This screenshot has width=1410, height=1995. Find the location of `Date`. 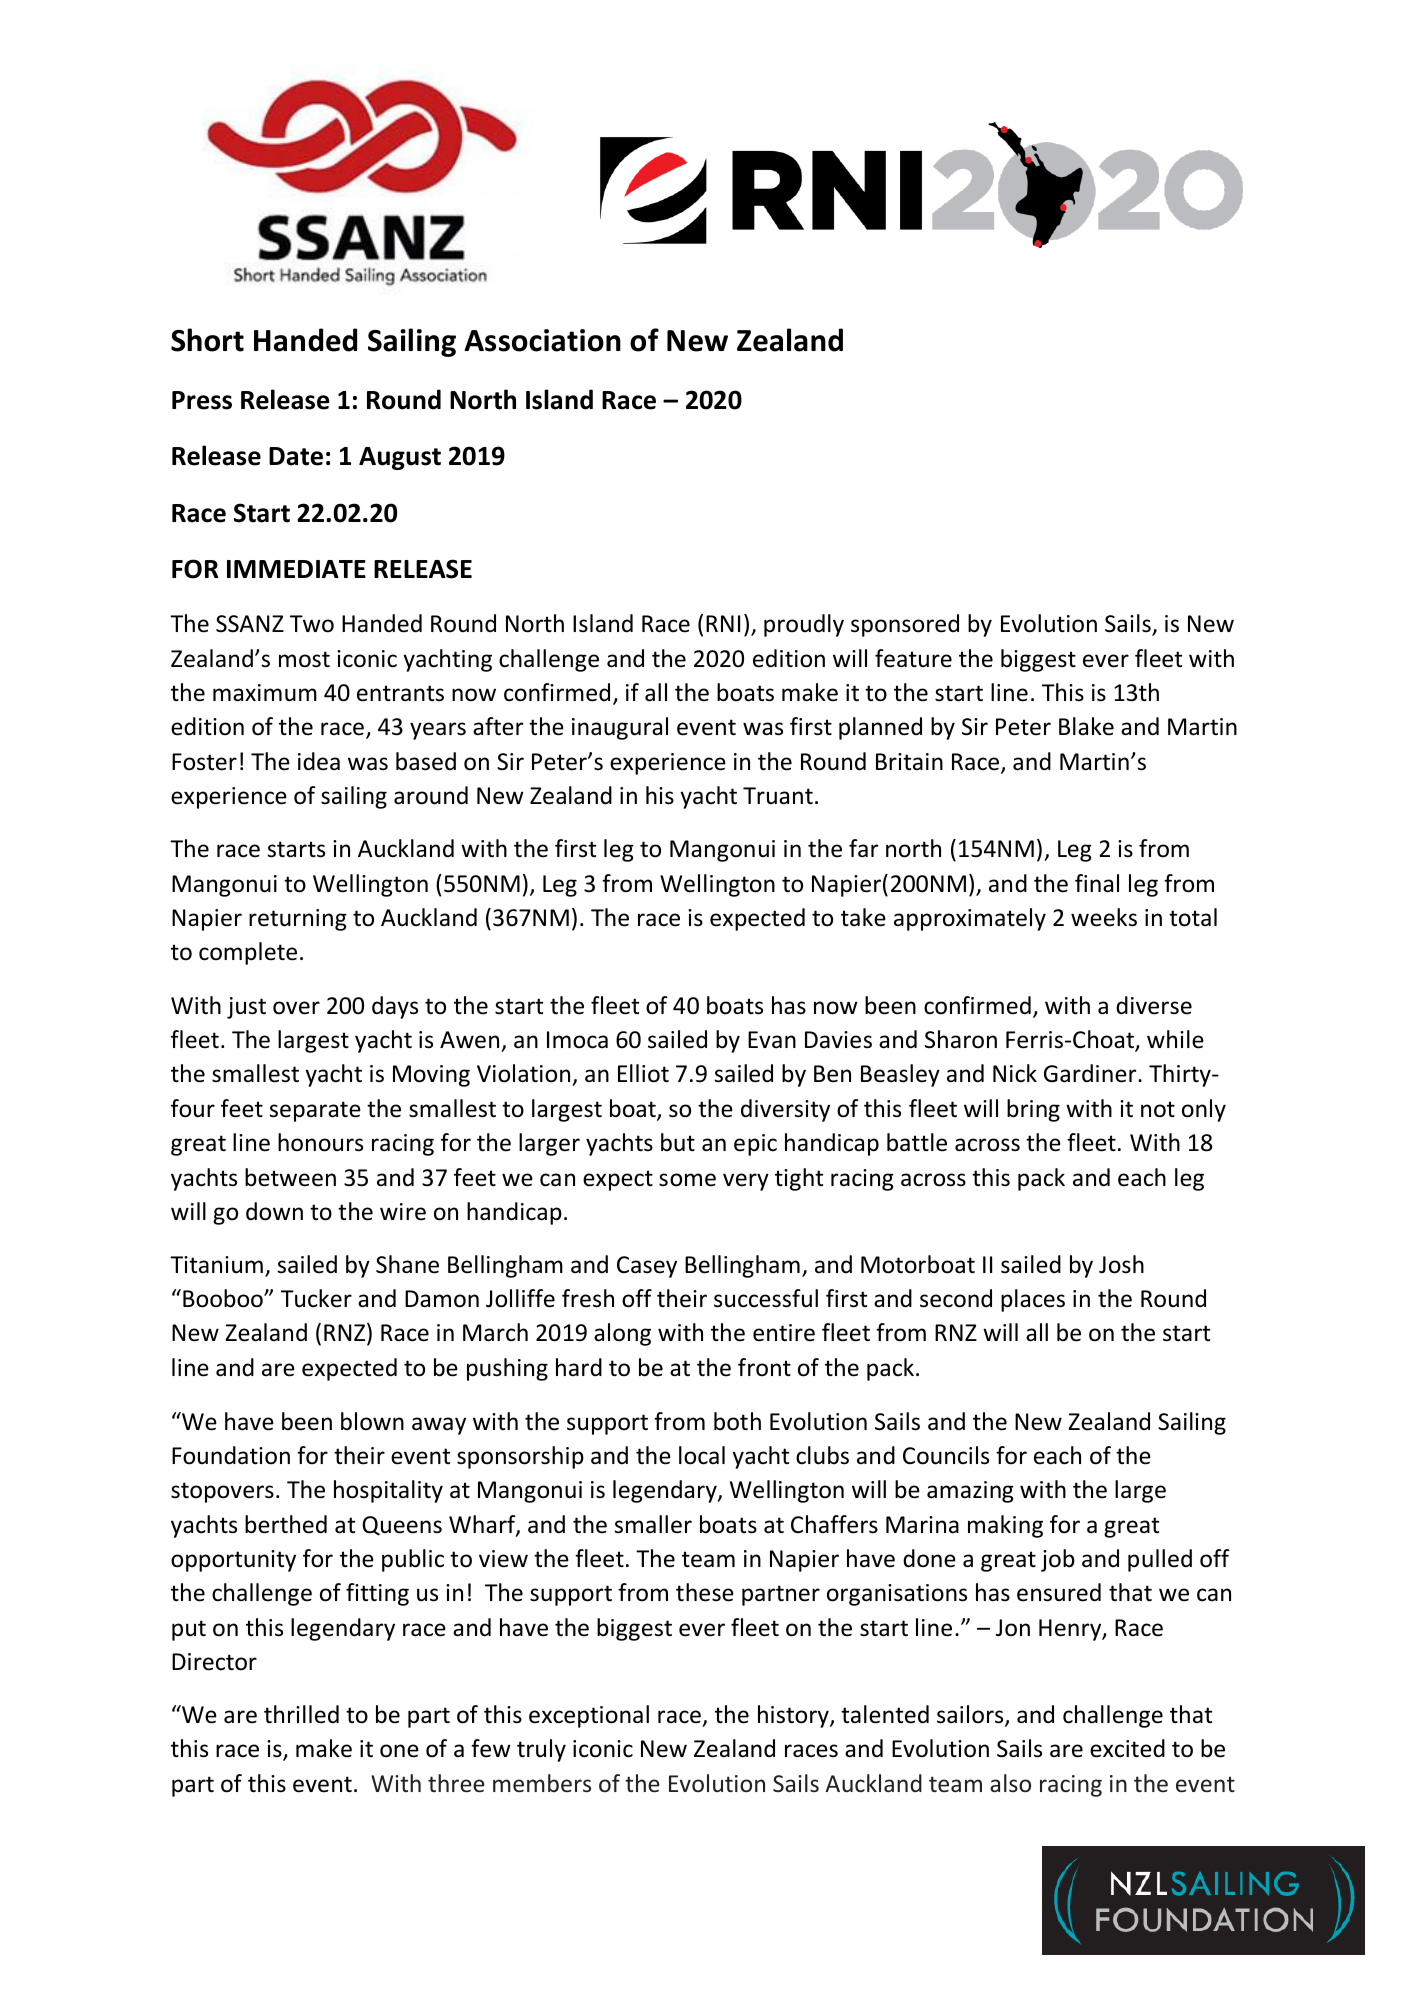

Date is located at coordinates (296, 456).
